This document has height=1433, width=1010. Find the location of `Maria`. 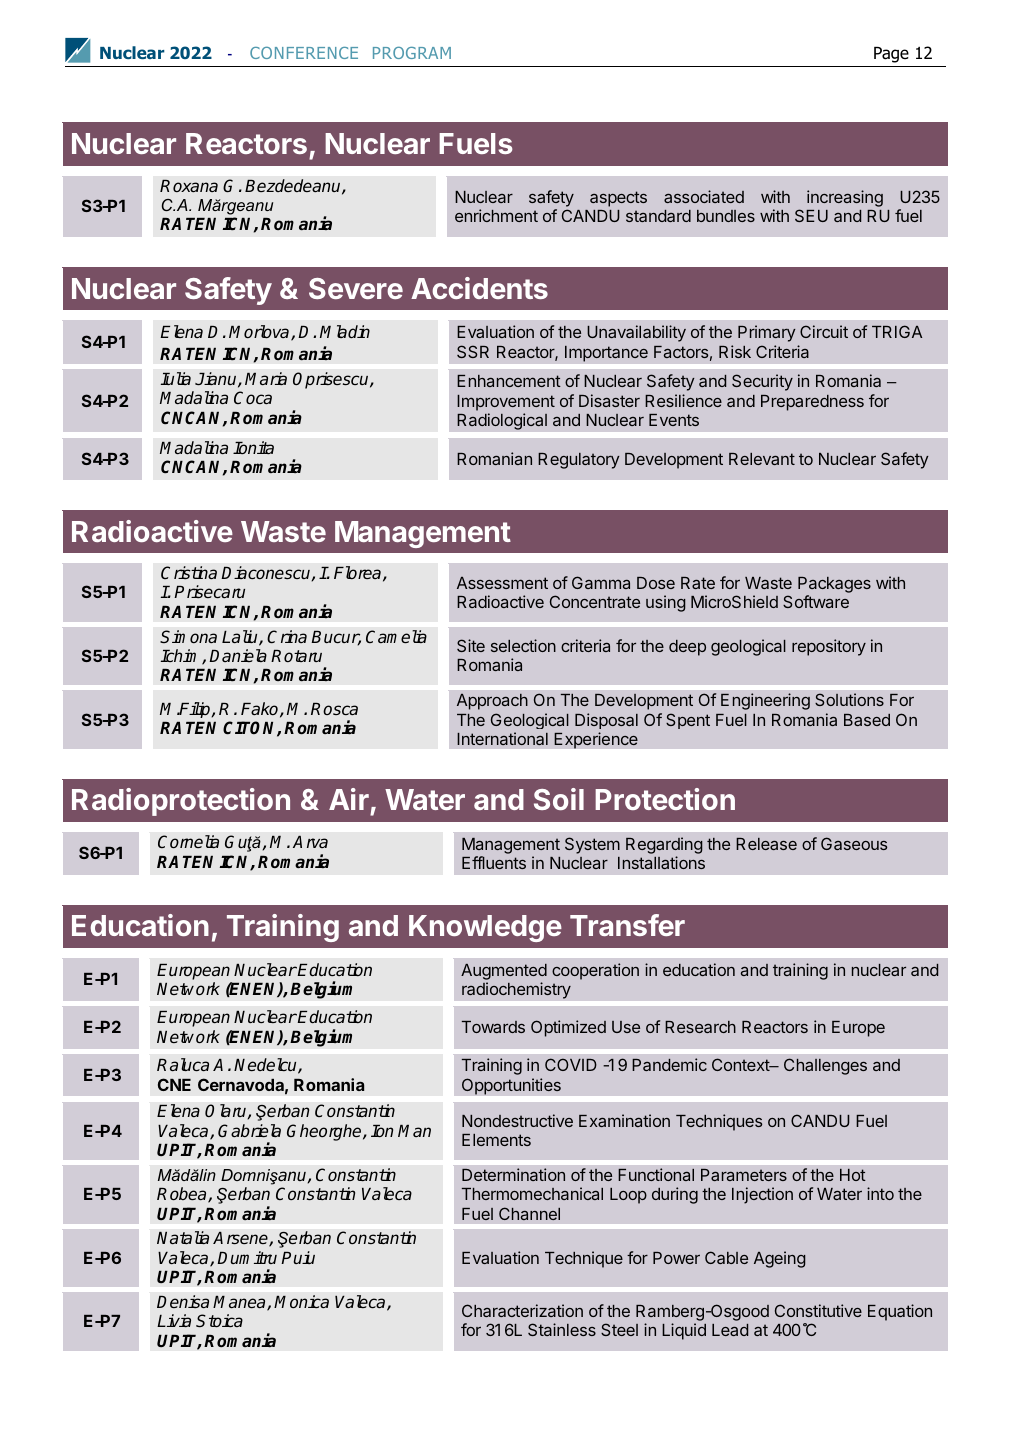

Maria is located at coordinates (266, 378).
